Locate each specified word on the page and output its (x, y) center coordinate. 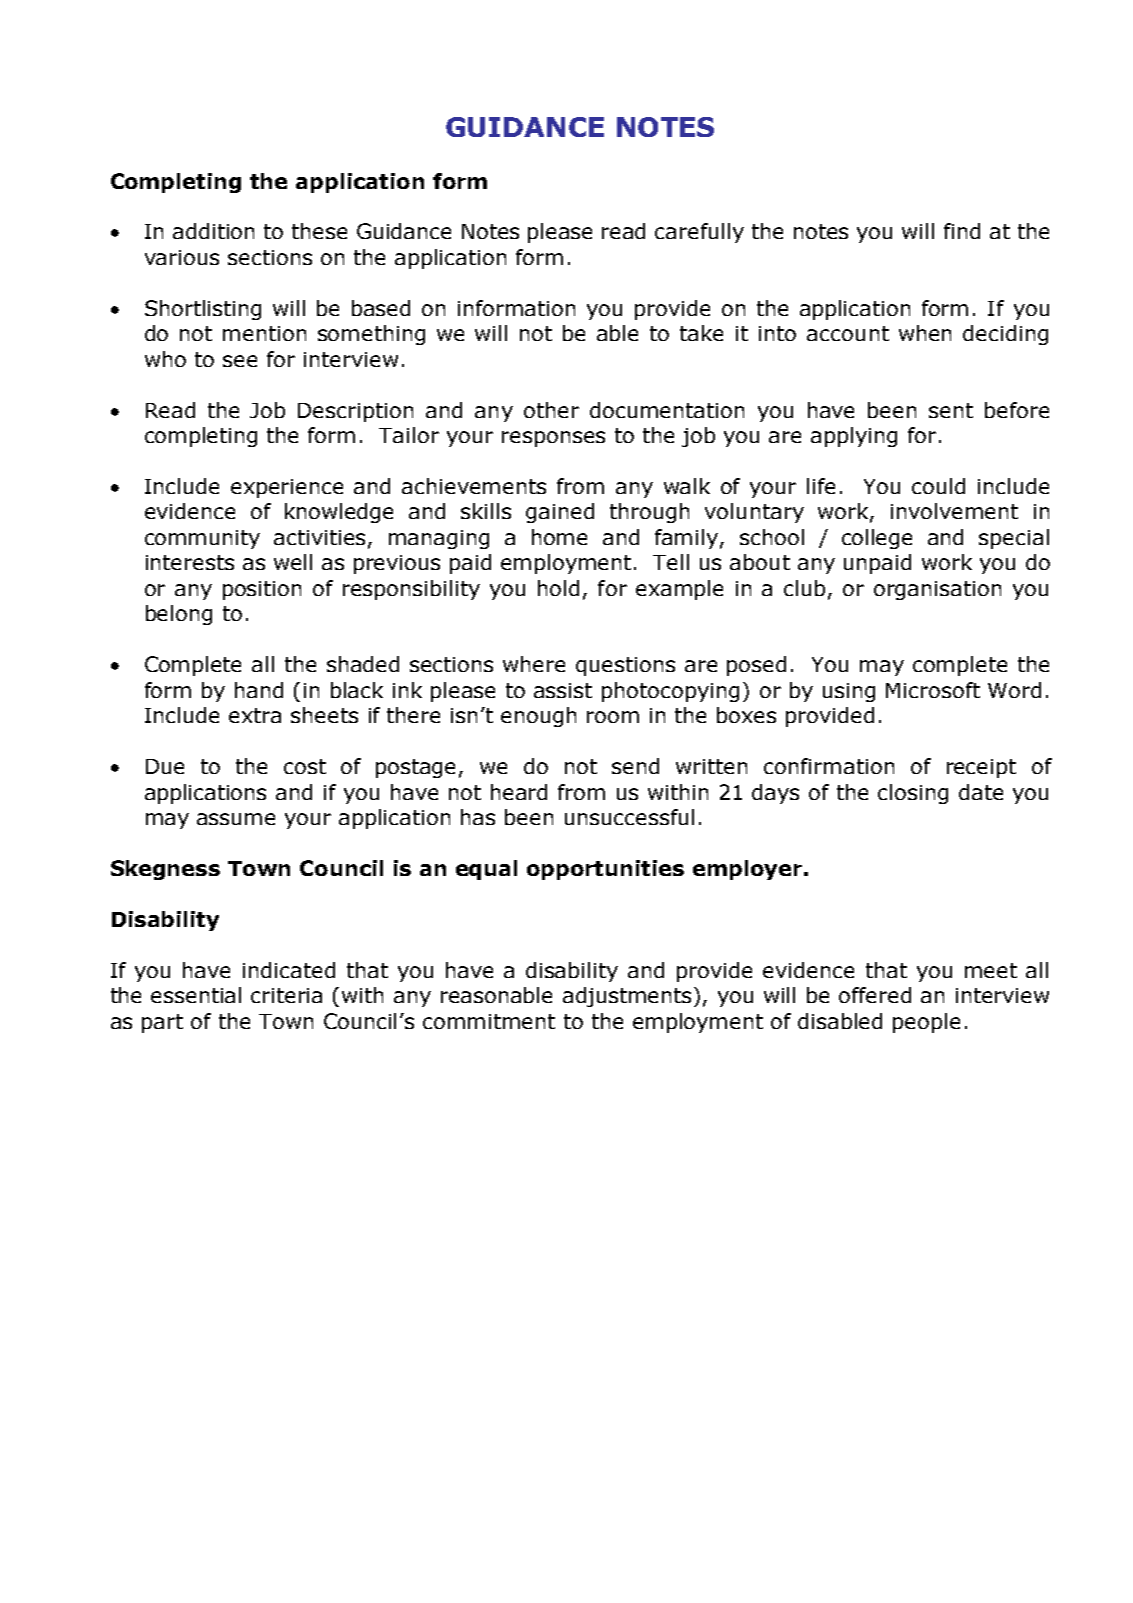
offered (875, 995)
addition (213, 231)
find (962, 231)
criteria (286, 995)
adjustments (629, 997)
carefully (699, 233)
